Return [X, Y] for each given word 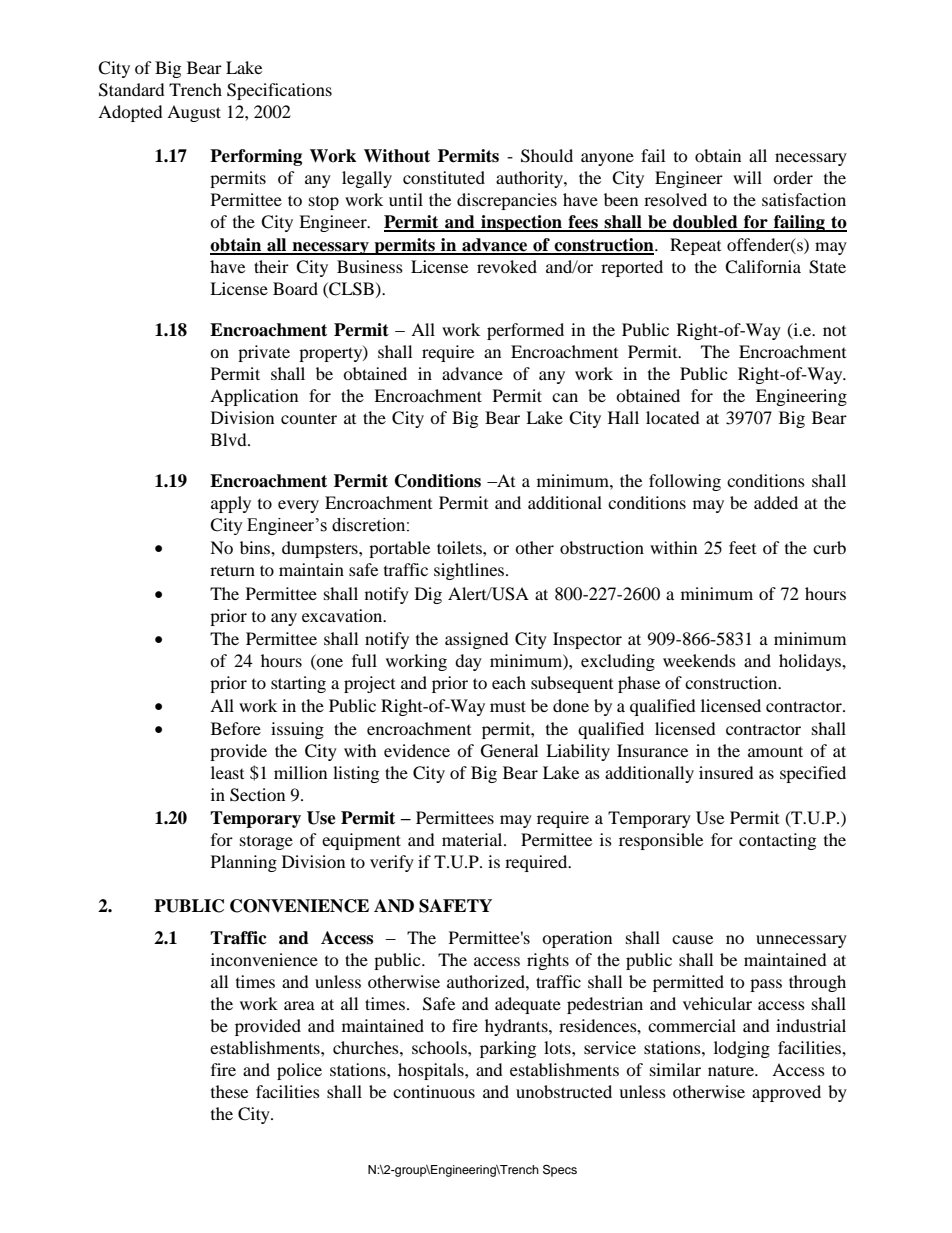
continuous [434, 1091]
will [747, 177]
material [473, 839]
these [229, 1091]
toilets [460, 547]
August [194, 113]
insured [726, 772]
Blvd [230, 439]
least [227, 772]
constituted [444, 177]
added [776, 502]
